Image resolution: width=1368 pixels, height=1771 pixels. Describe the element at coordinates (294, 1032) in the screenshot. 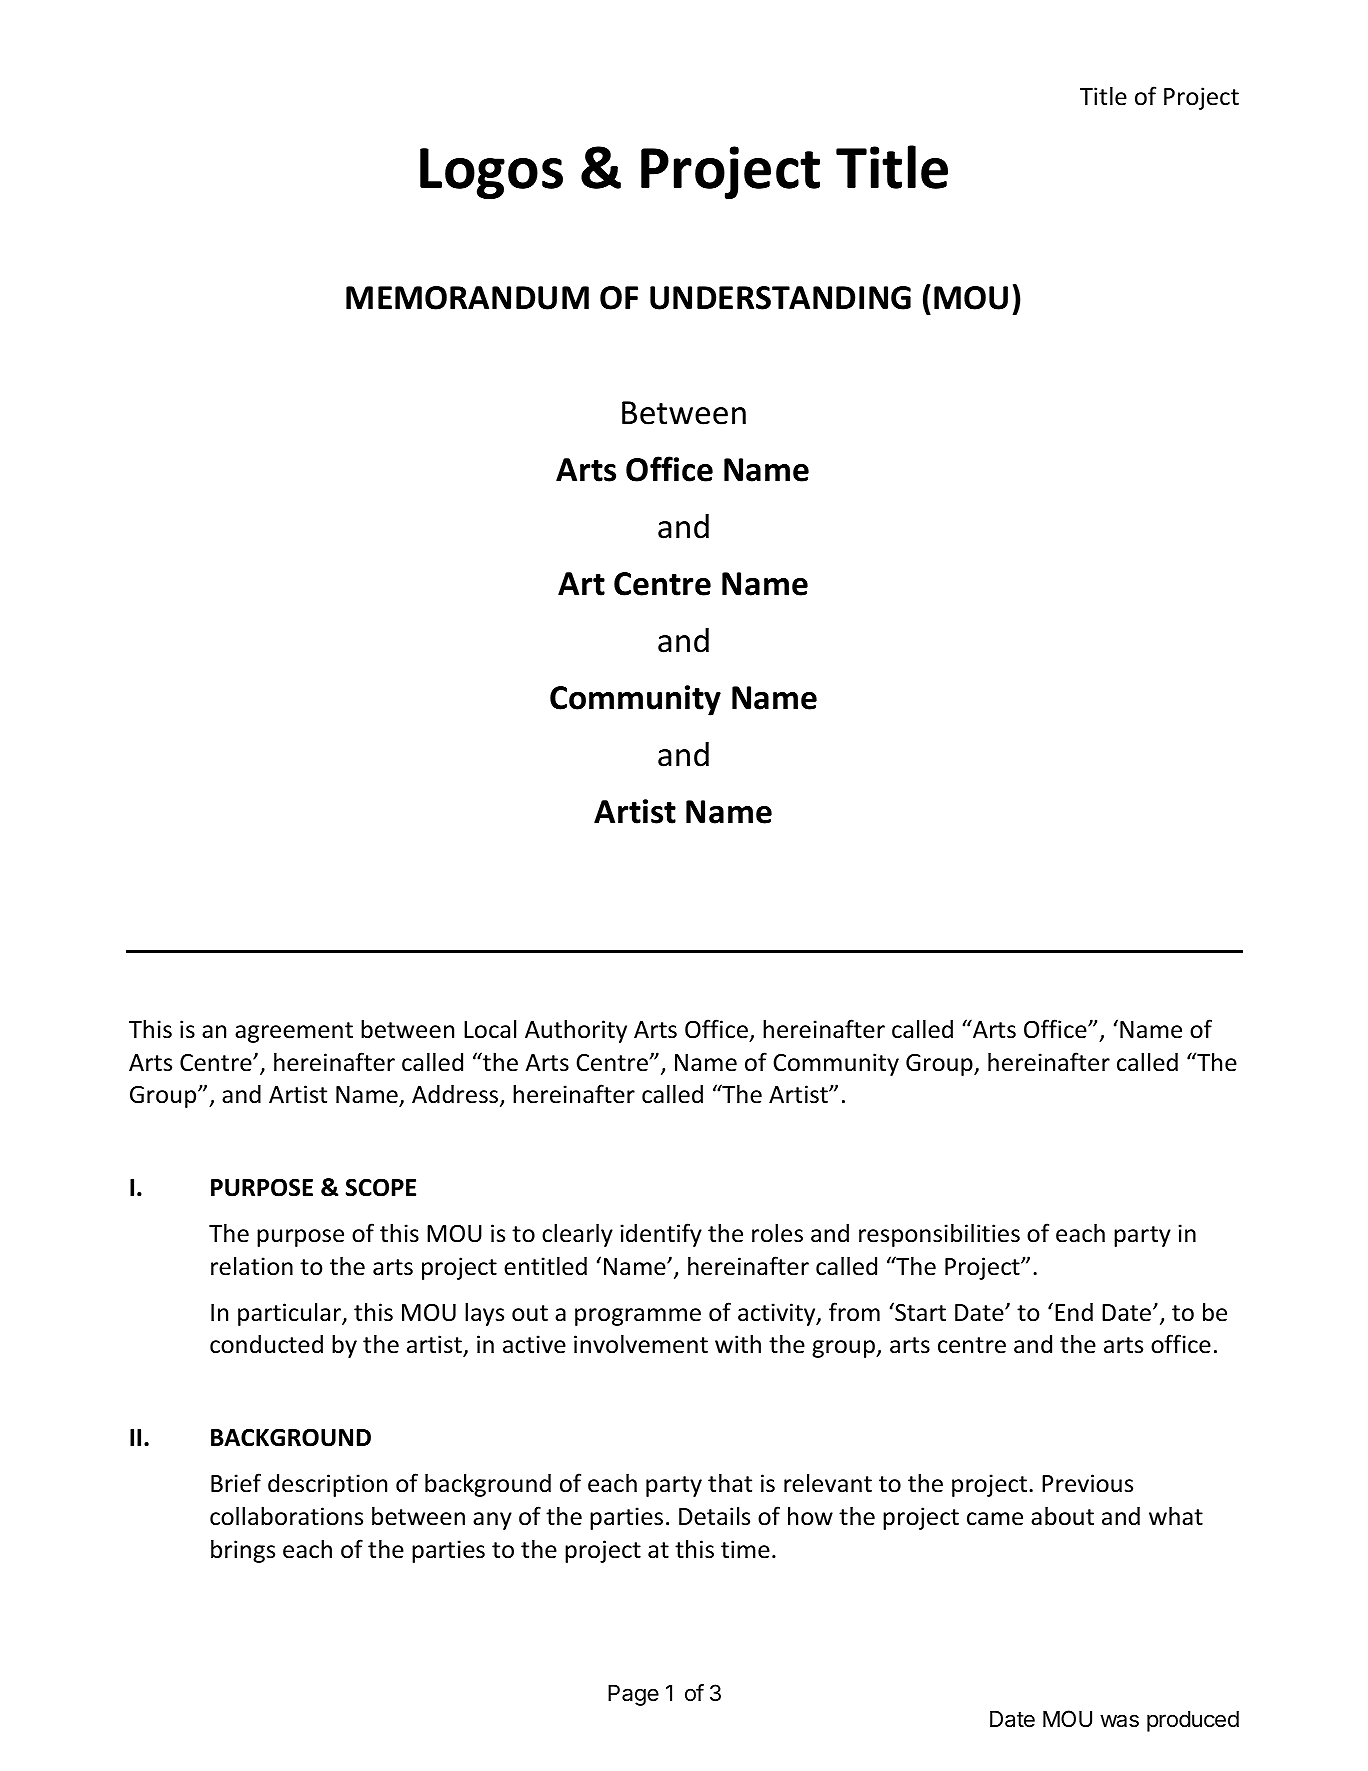

I see `agreement` at that location.
